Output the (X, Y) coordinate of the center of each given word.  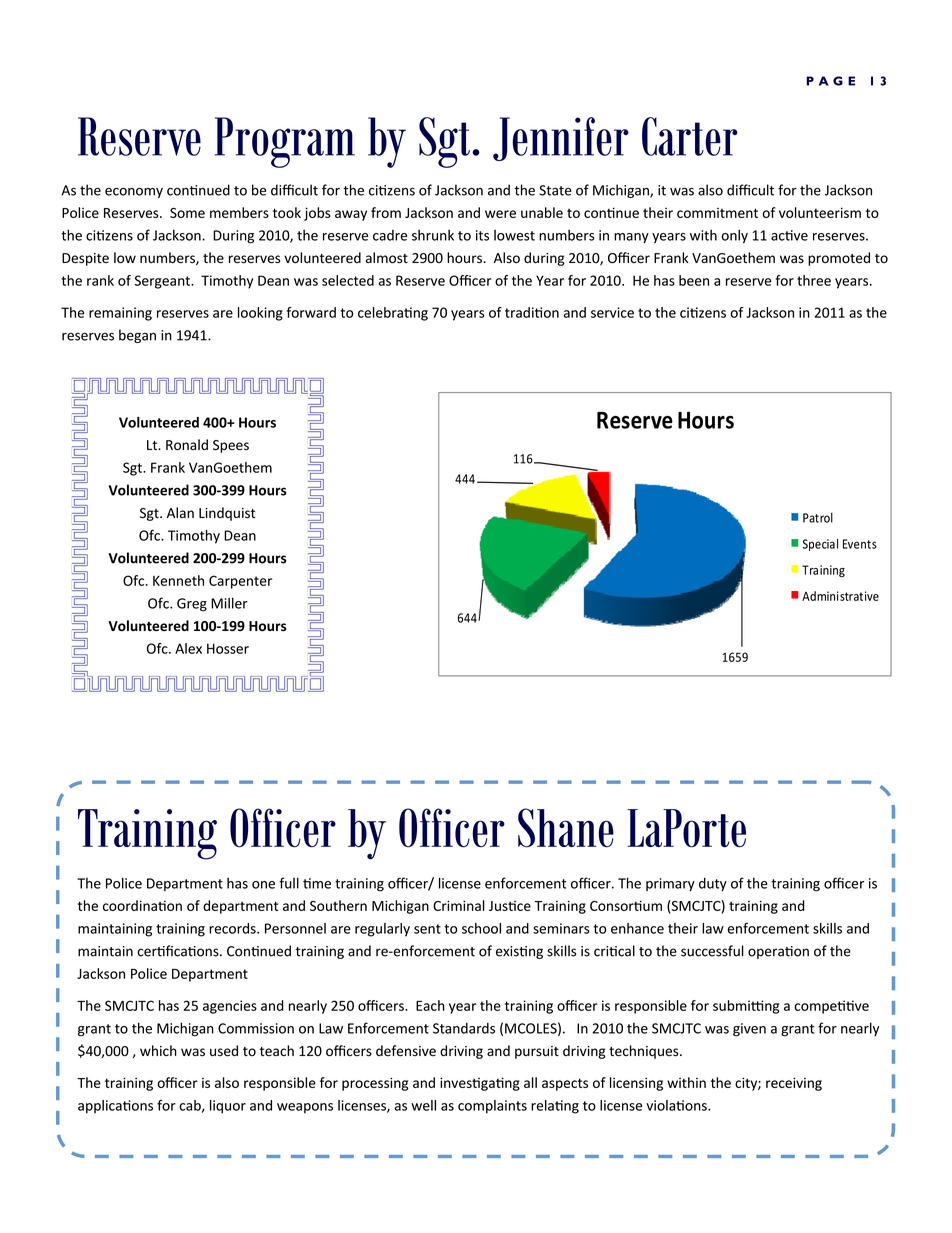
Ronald (187, 445)
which (158, 1050)
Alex (188, 648)
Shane (566, 828)
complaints (492, 1107)
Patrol (818, 518)
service (612, 312)
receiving (794, 1084)
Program (285, 142)
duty (713, 884)
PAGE (830, 81)
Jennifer (561, 139)
